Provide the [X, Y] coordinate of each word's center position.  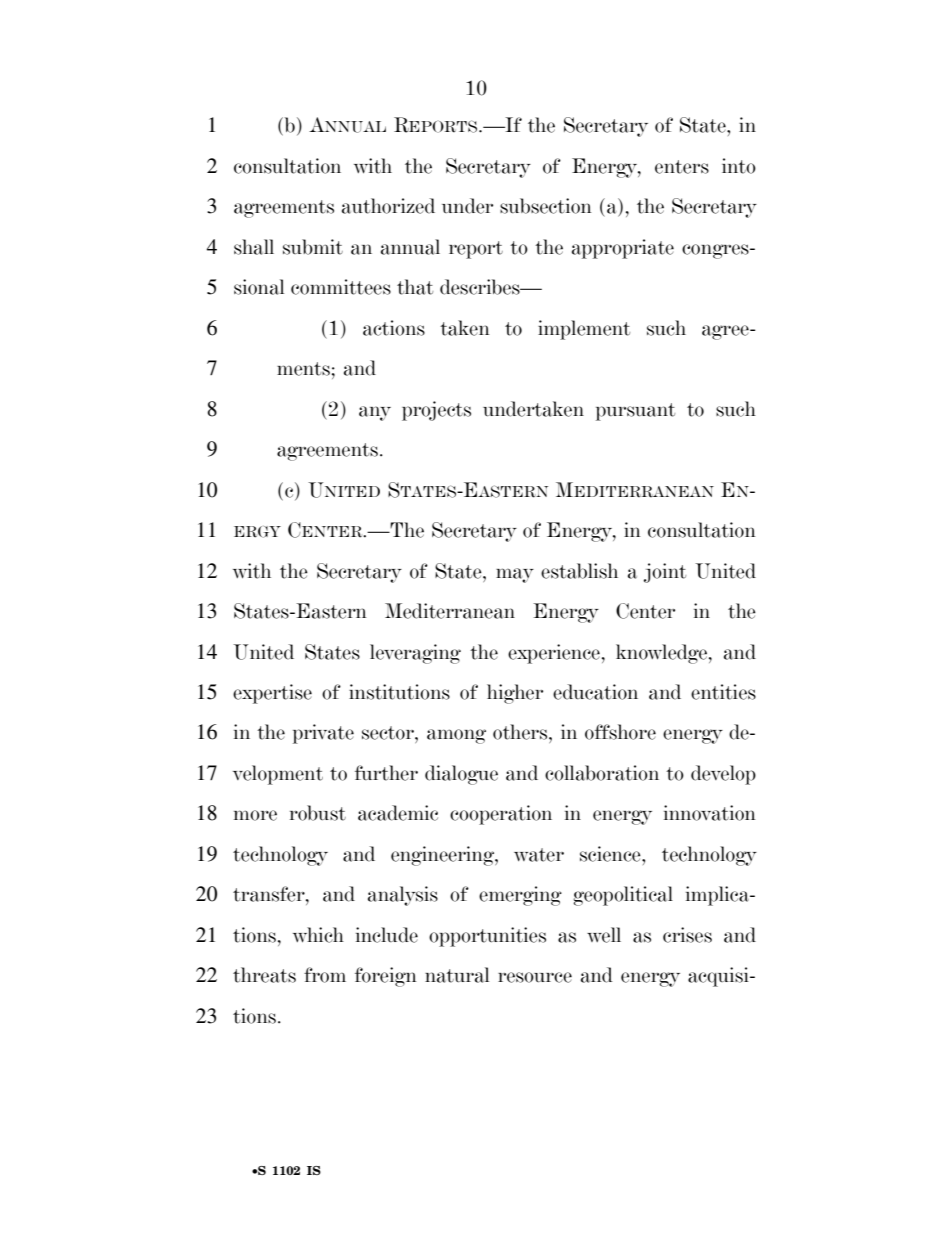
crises [687, 935]
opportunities [487, 937]
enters [682, 167]
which [318, 935]
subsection [546, 206]
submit [313, 247]
